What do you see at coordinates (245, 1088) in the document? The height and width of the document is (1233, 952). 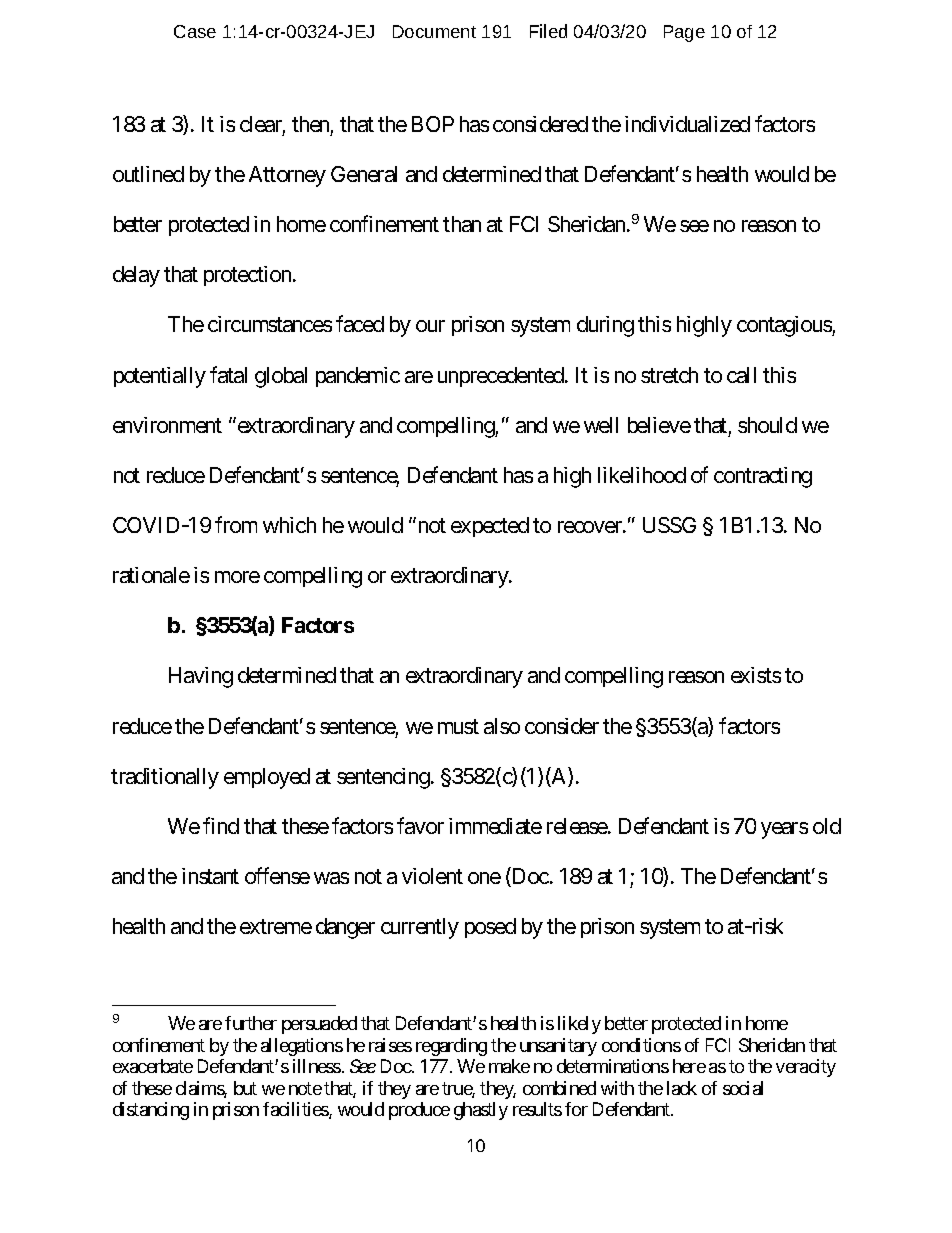 I see `but` at bounding box center [245, 1088].
